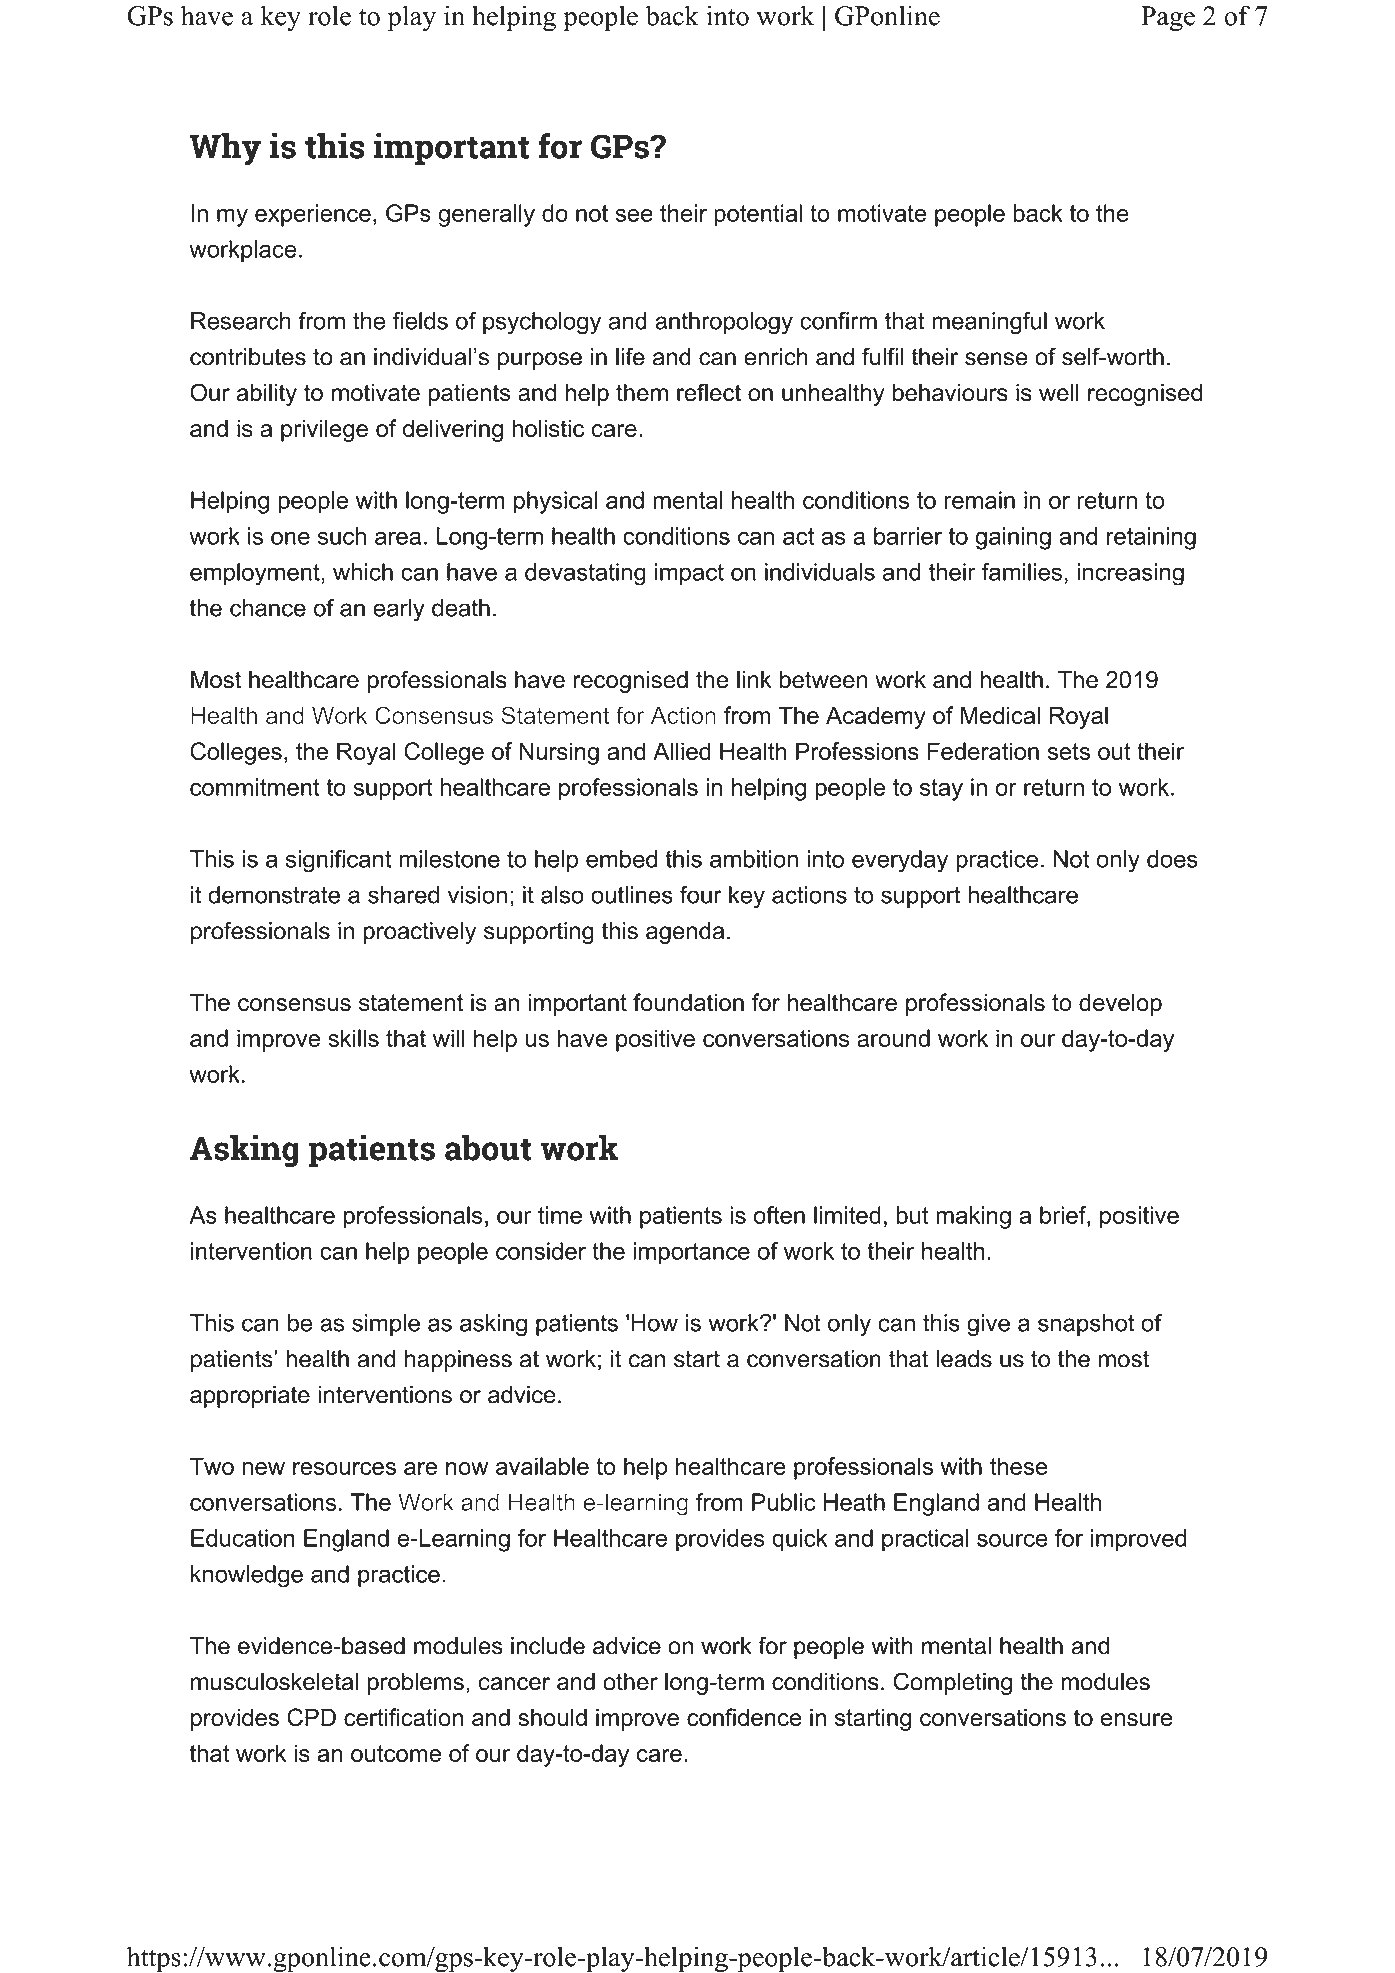 The image size is (1395, 1973). Describe the element at coordinates (701, 895) in the page. I see `four` at that location.
